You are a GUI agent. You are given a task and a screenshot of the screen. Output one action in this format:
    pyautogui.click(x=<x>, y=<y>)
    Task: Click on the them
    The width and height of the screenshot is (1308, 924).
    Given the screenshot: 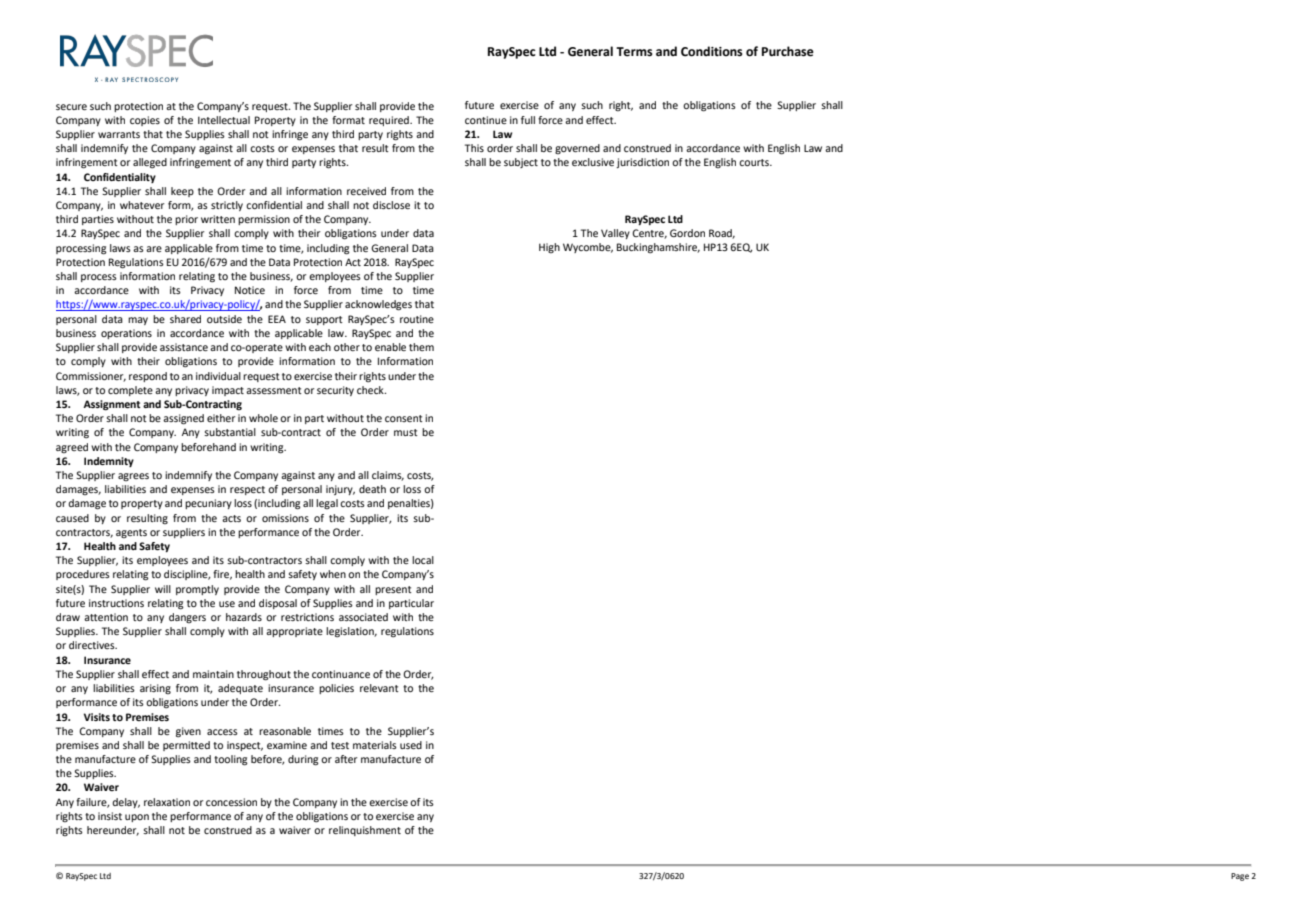 What is the action you would take?
    pyautogui.click(x=421, y=347)
